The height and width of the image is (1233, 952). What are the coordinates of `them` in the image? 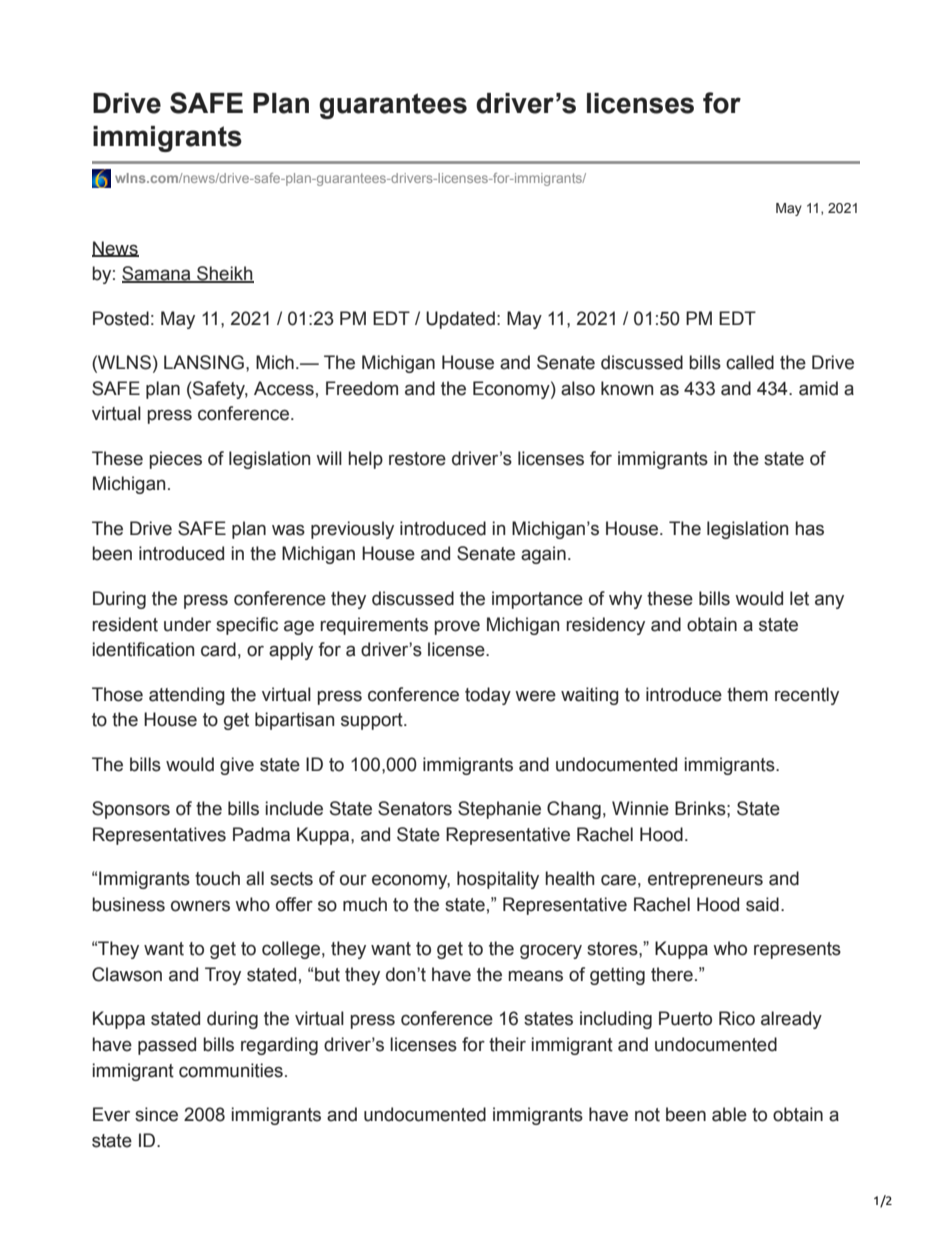 It's located at (747, 694).
